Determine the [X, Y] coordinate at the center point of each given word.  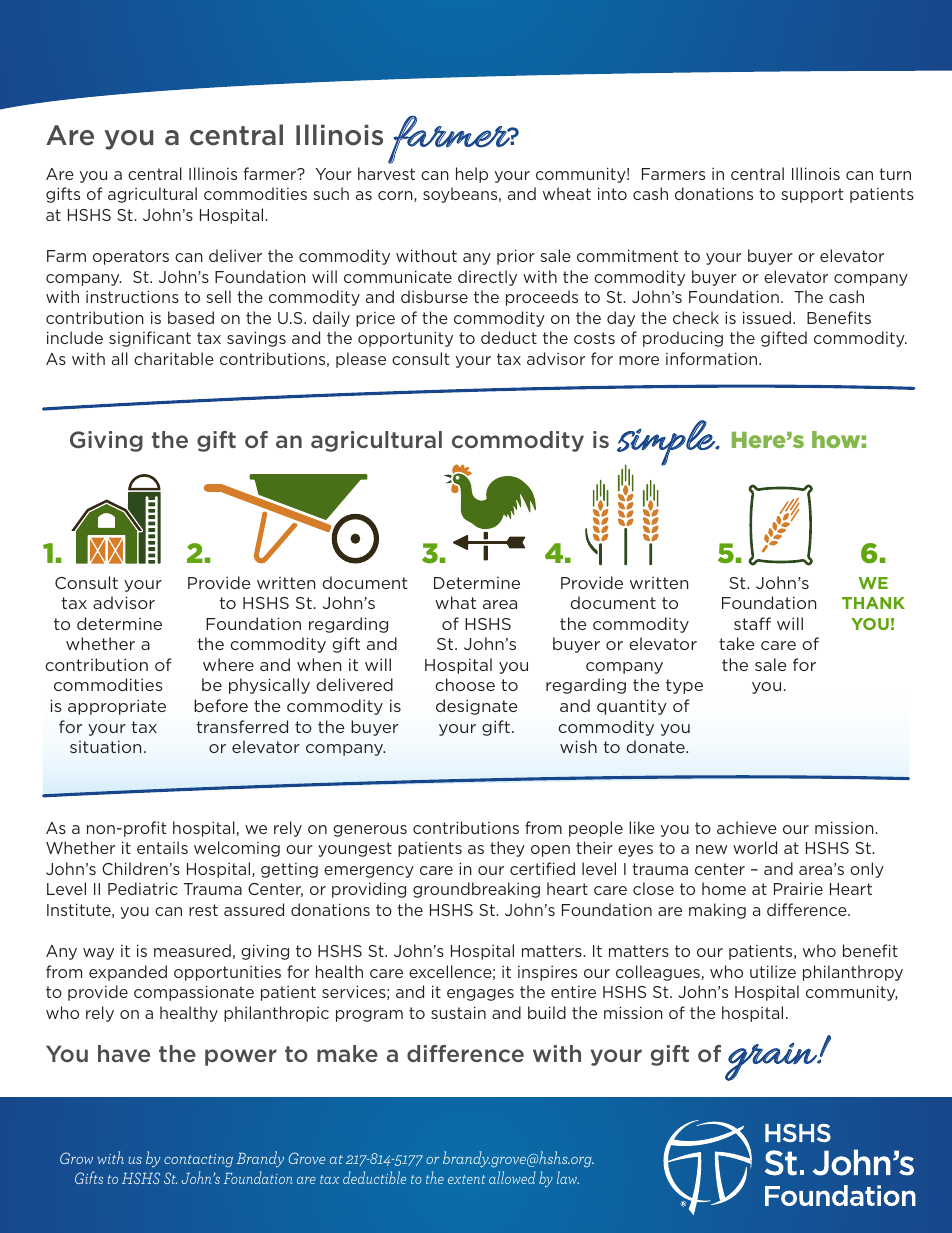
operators [131, 257]
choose [465, 684]
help [472, 175]
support [812, 195]
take [737, 643]
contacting [198, 1161]
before [221, 705]
